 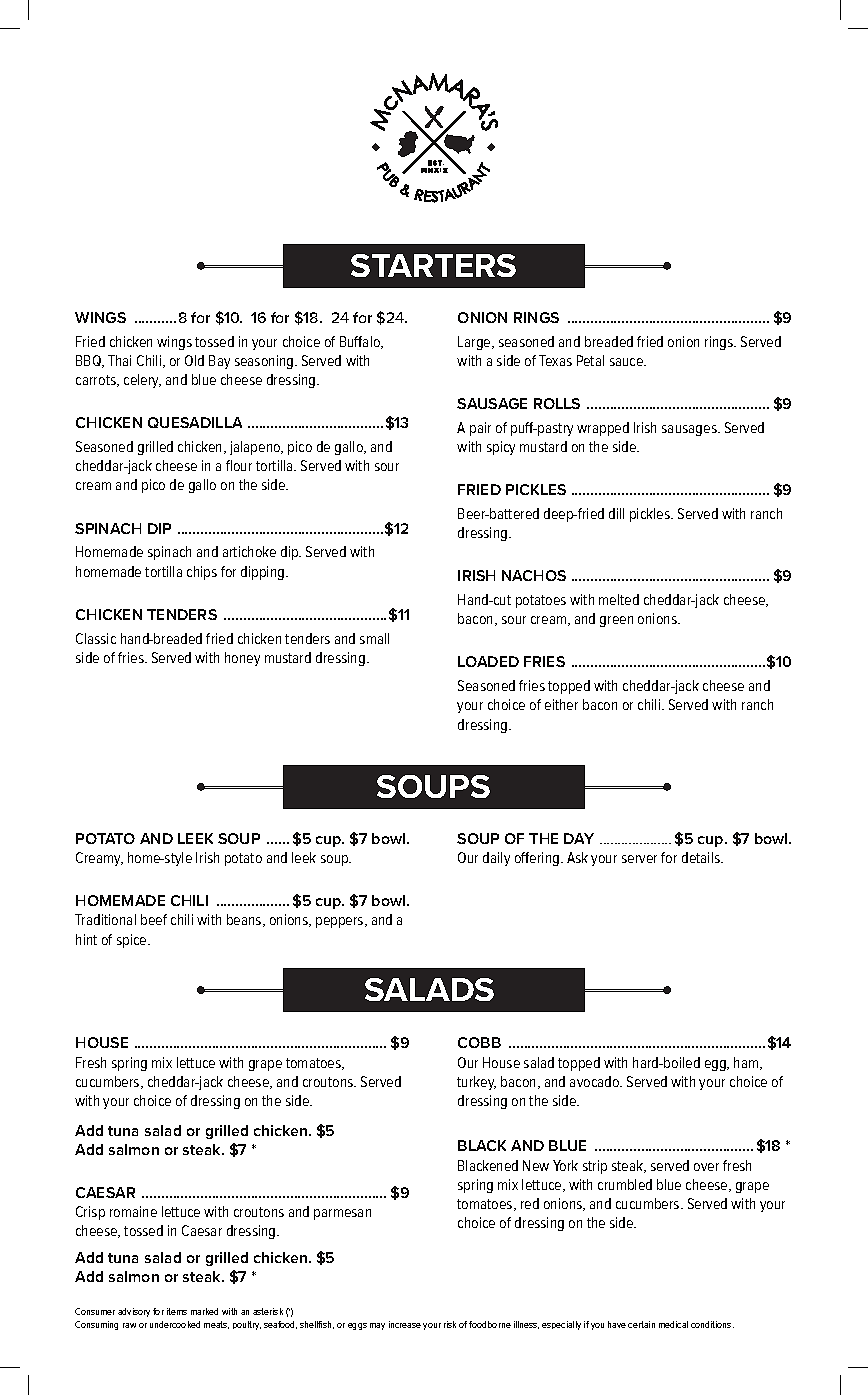 I want to click on increase, so click(x=405, y=1324).
